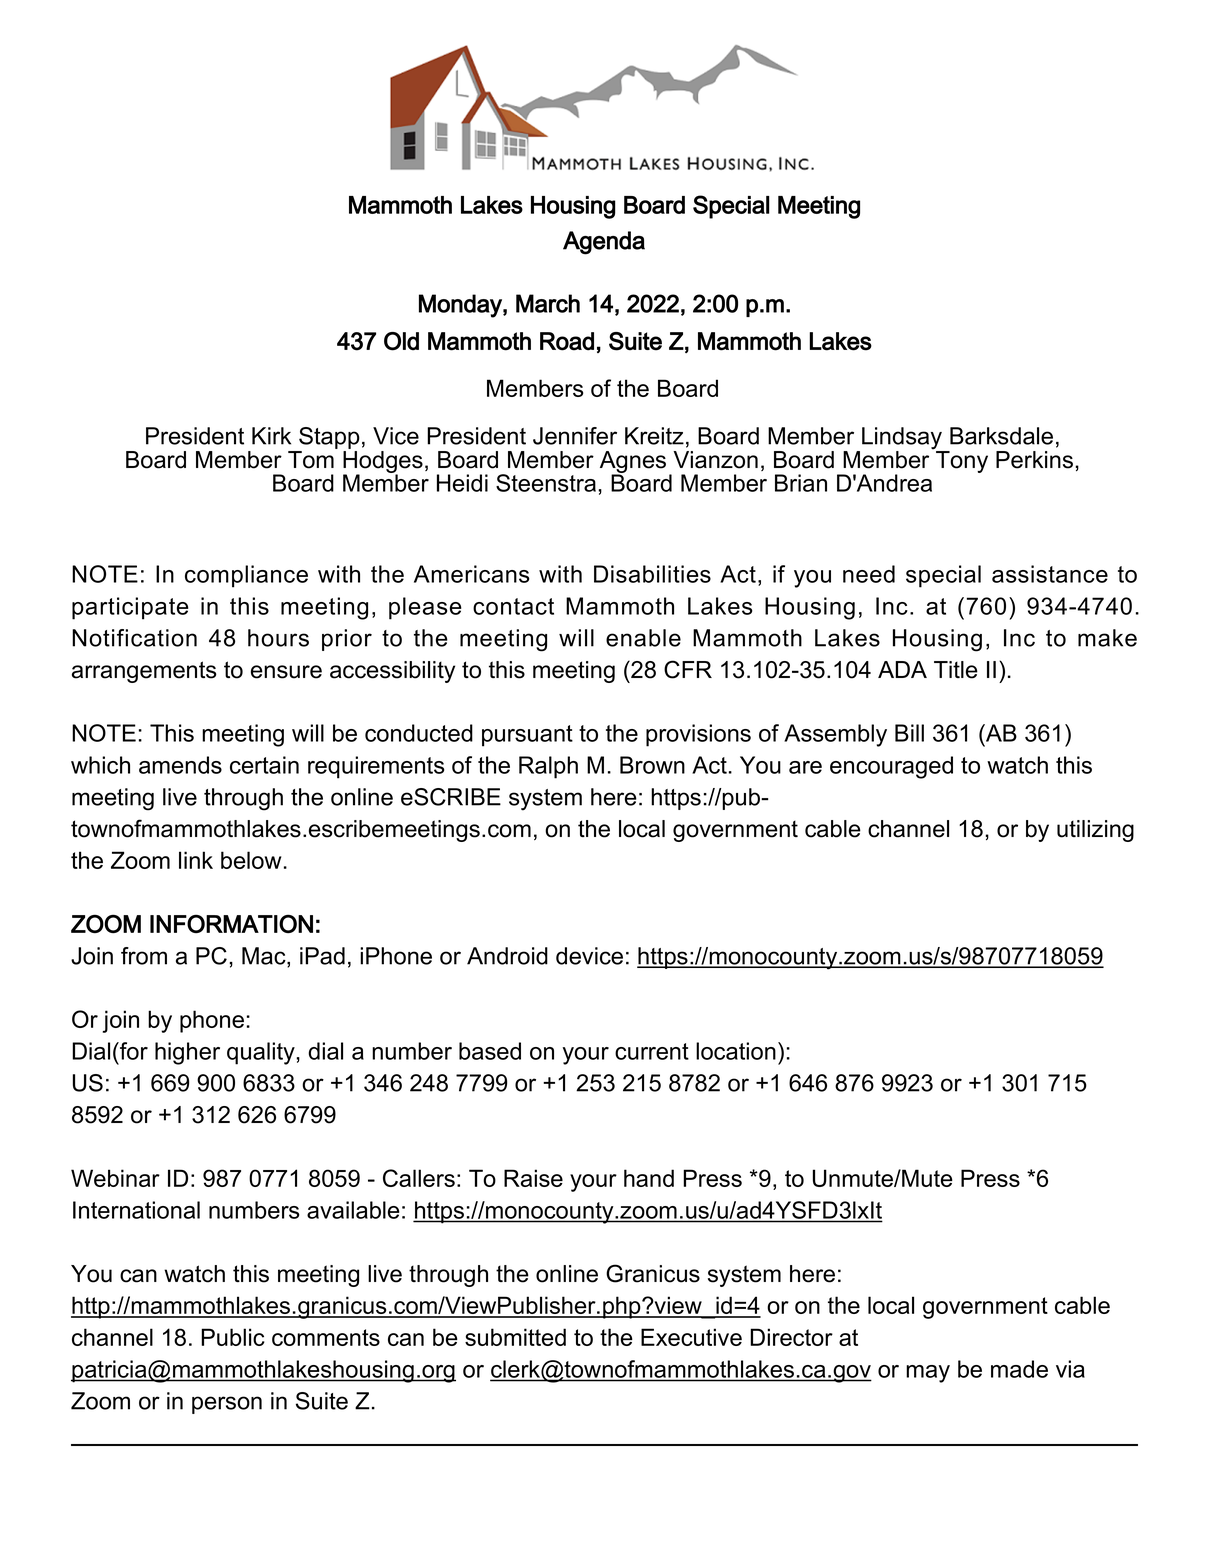  What do you see at coordinates (401, 341) in the screenshot?
I see `Old` at bounding box center [401, 341].
